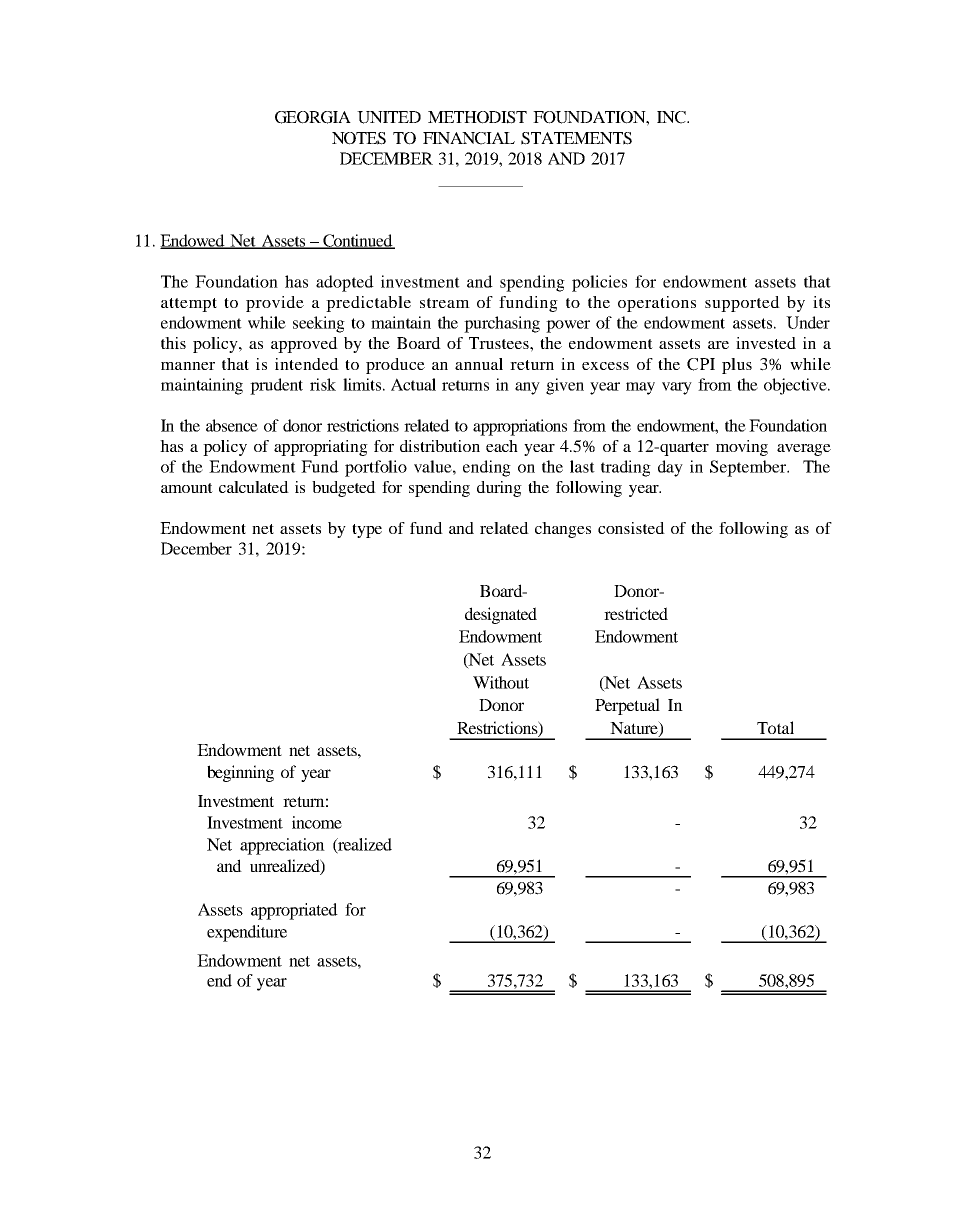 This page has height=1232, width=966. What do you see at coordinates (294, 911) in the page?
I see `appropriated` at bounding box center [294, 911].
